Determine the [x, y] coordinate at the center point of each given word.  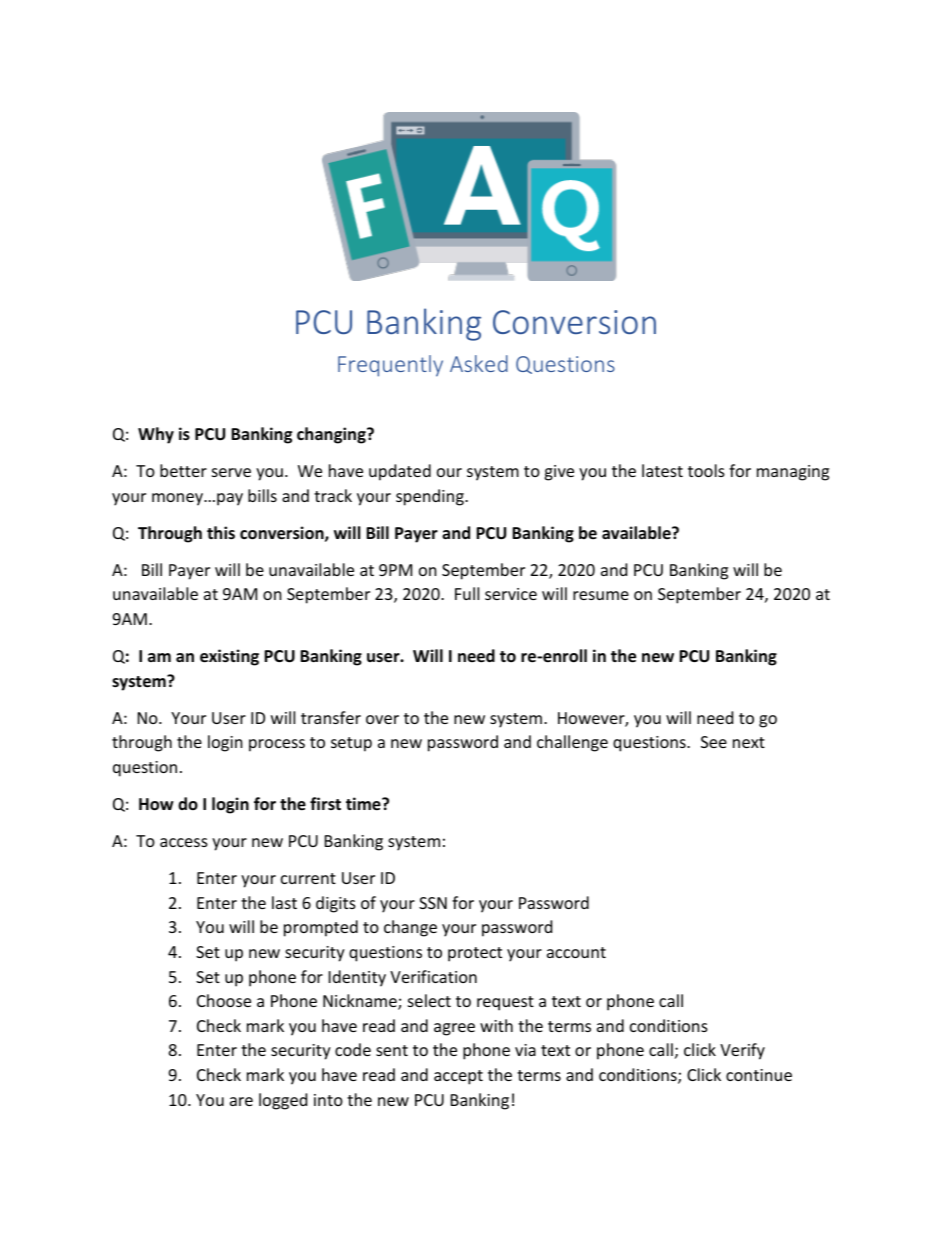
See [714, 742]
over [382, 719]
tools [706, 470]
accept [458, 1077]
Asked [479, 363]
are [241, 1101]
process [277, 745]
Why [156, 435]
